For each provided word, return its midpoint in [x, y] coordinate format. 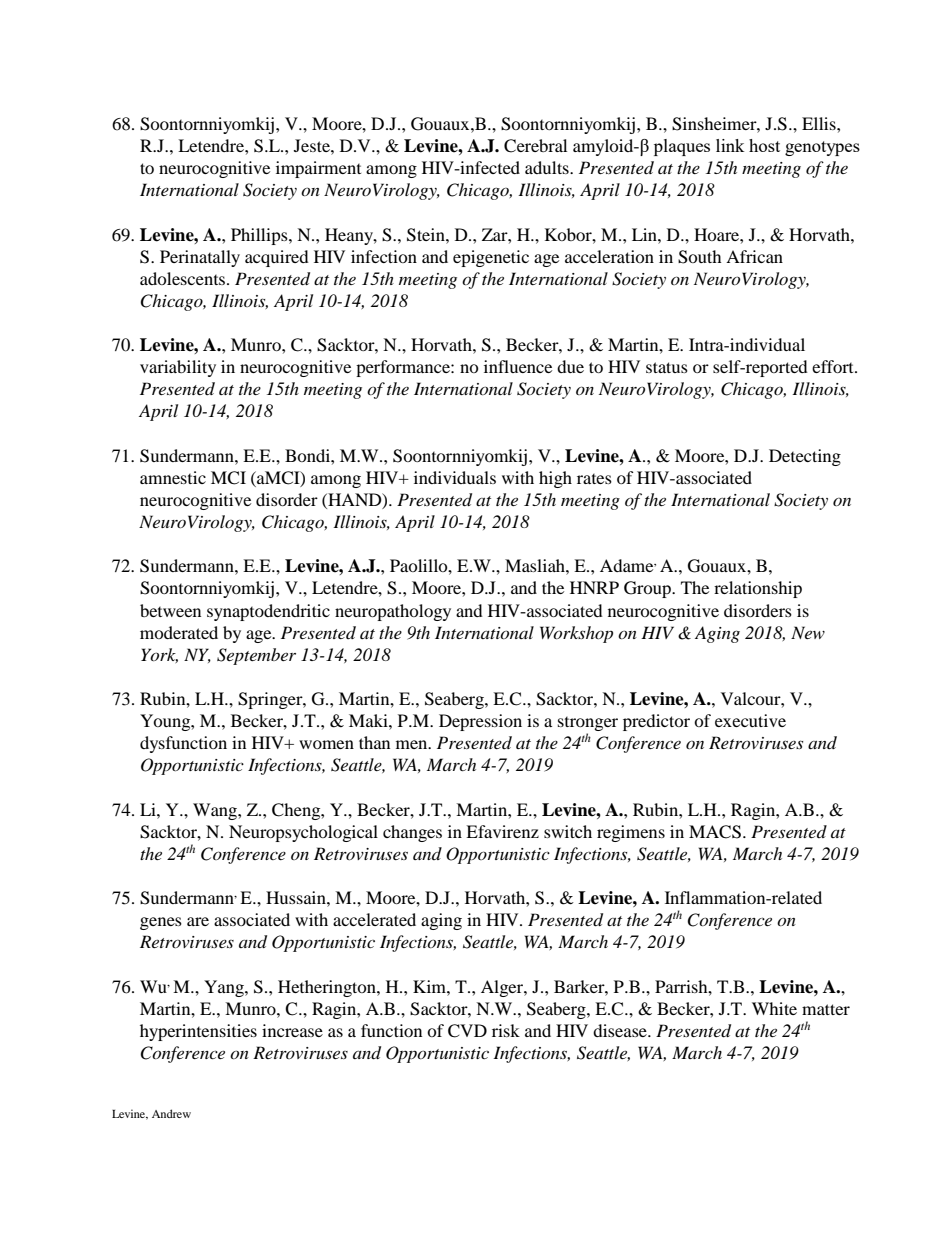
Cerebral [535, 146]
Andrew [171, 1113]
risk [506, 1030]
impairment [318, 169]
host [764, 145]
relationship [758, 589]
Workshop [576, 634]
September [256, 656]
